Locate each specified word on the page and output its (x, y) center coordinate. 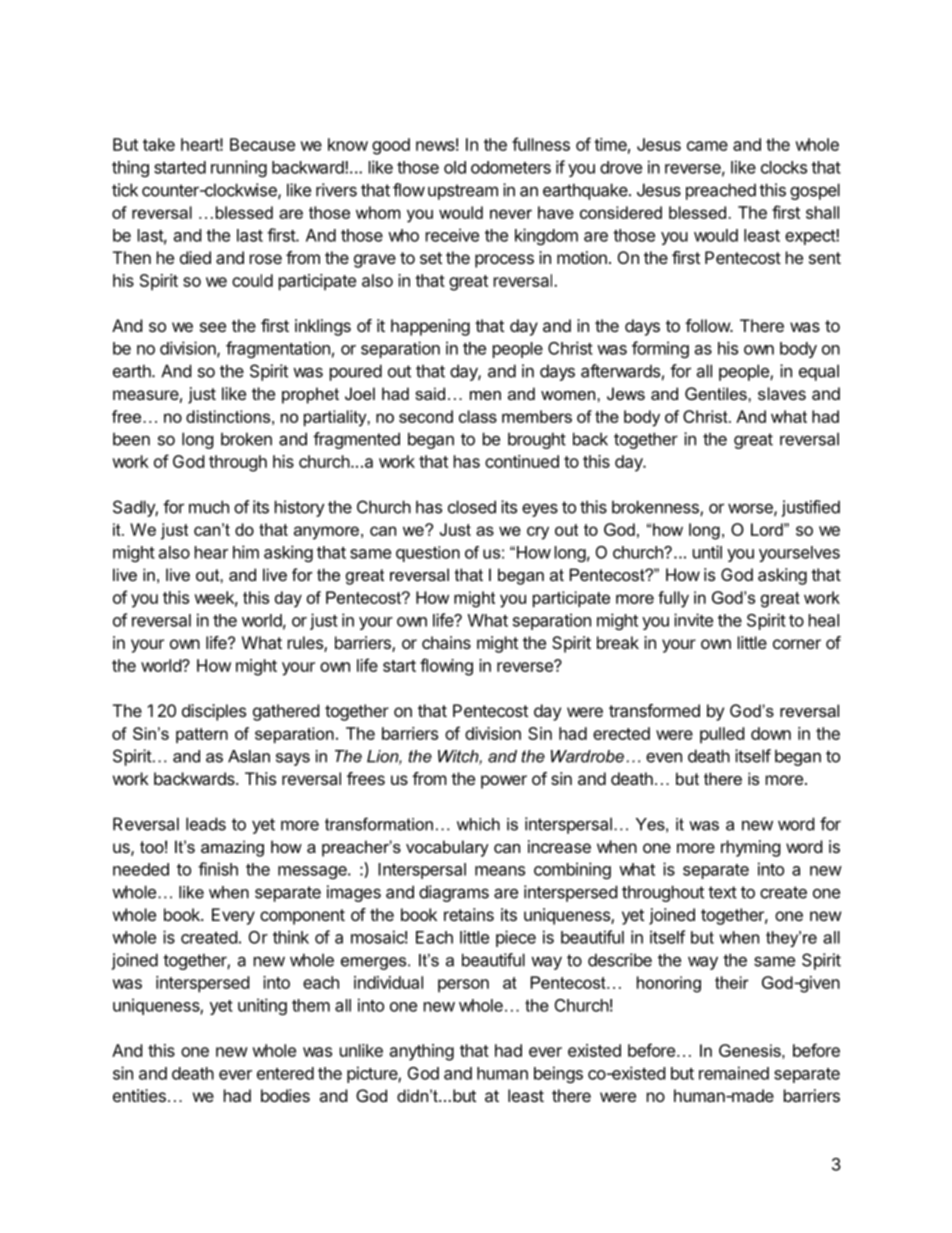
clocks (784, 167)
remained (734, 1073)
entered (285, 1073)
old (455, 167)
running (239, 168)
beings (558, 1074)
